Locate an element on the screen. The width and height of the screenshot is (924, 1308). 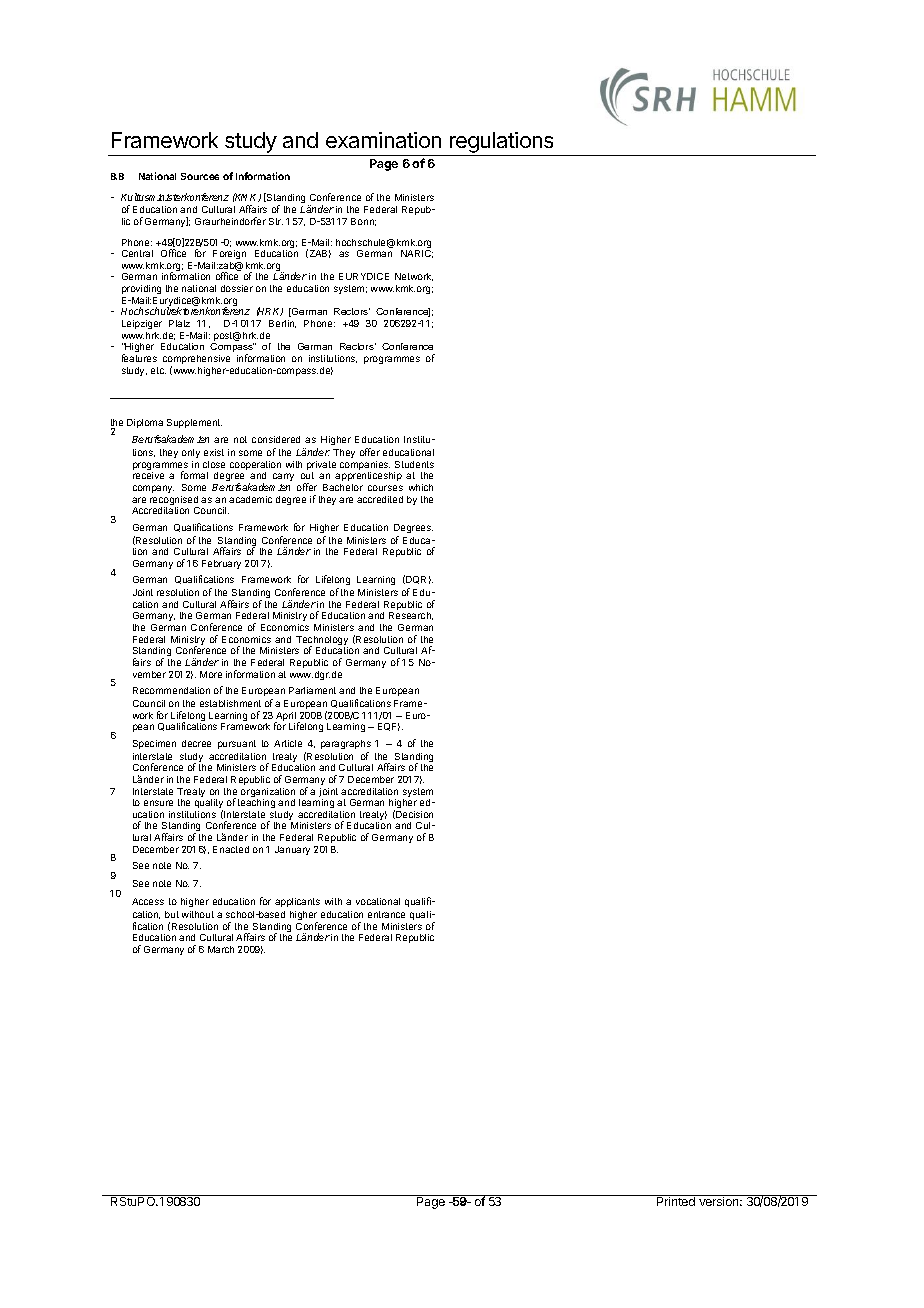
recognised is located at coordinates (174, 502).
